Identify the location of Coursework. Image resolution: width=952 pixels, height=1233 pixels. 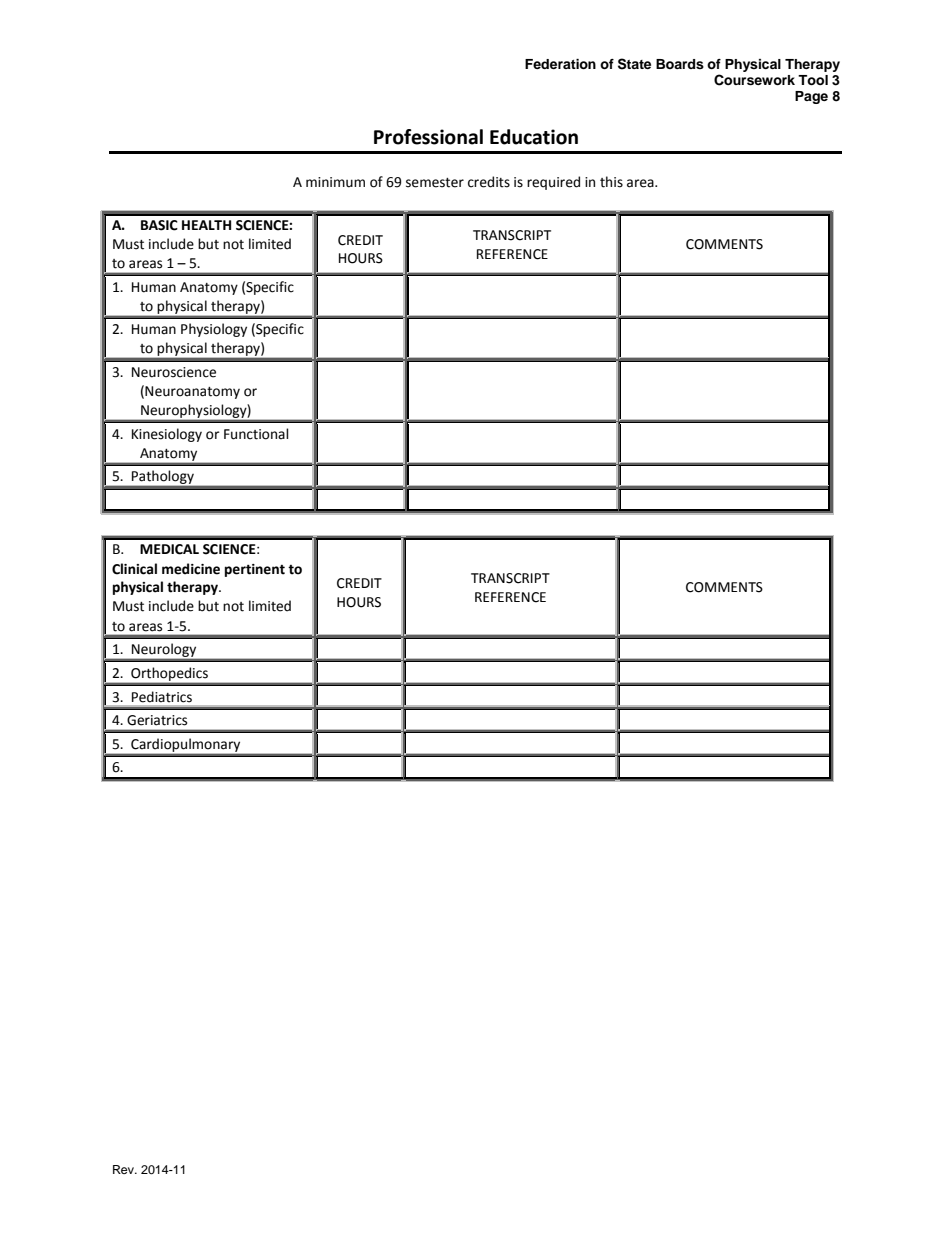
(754, 80).
